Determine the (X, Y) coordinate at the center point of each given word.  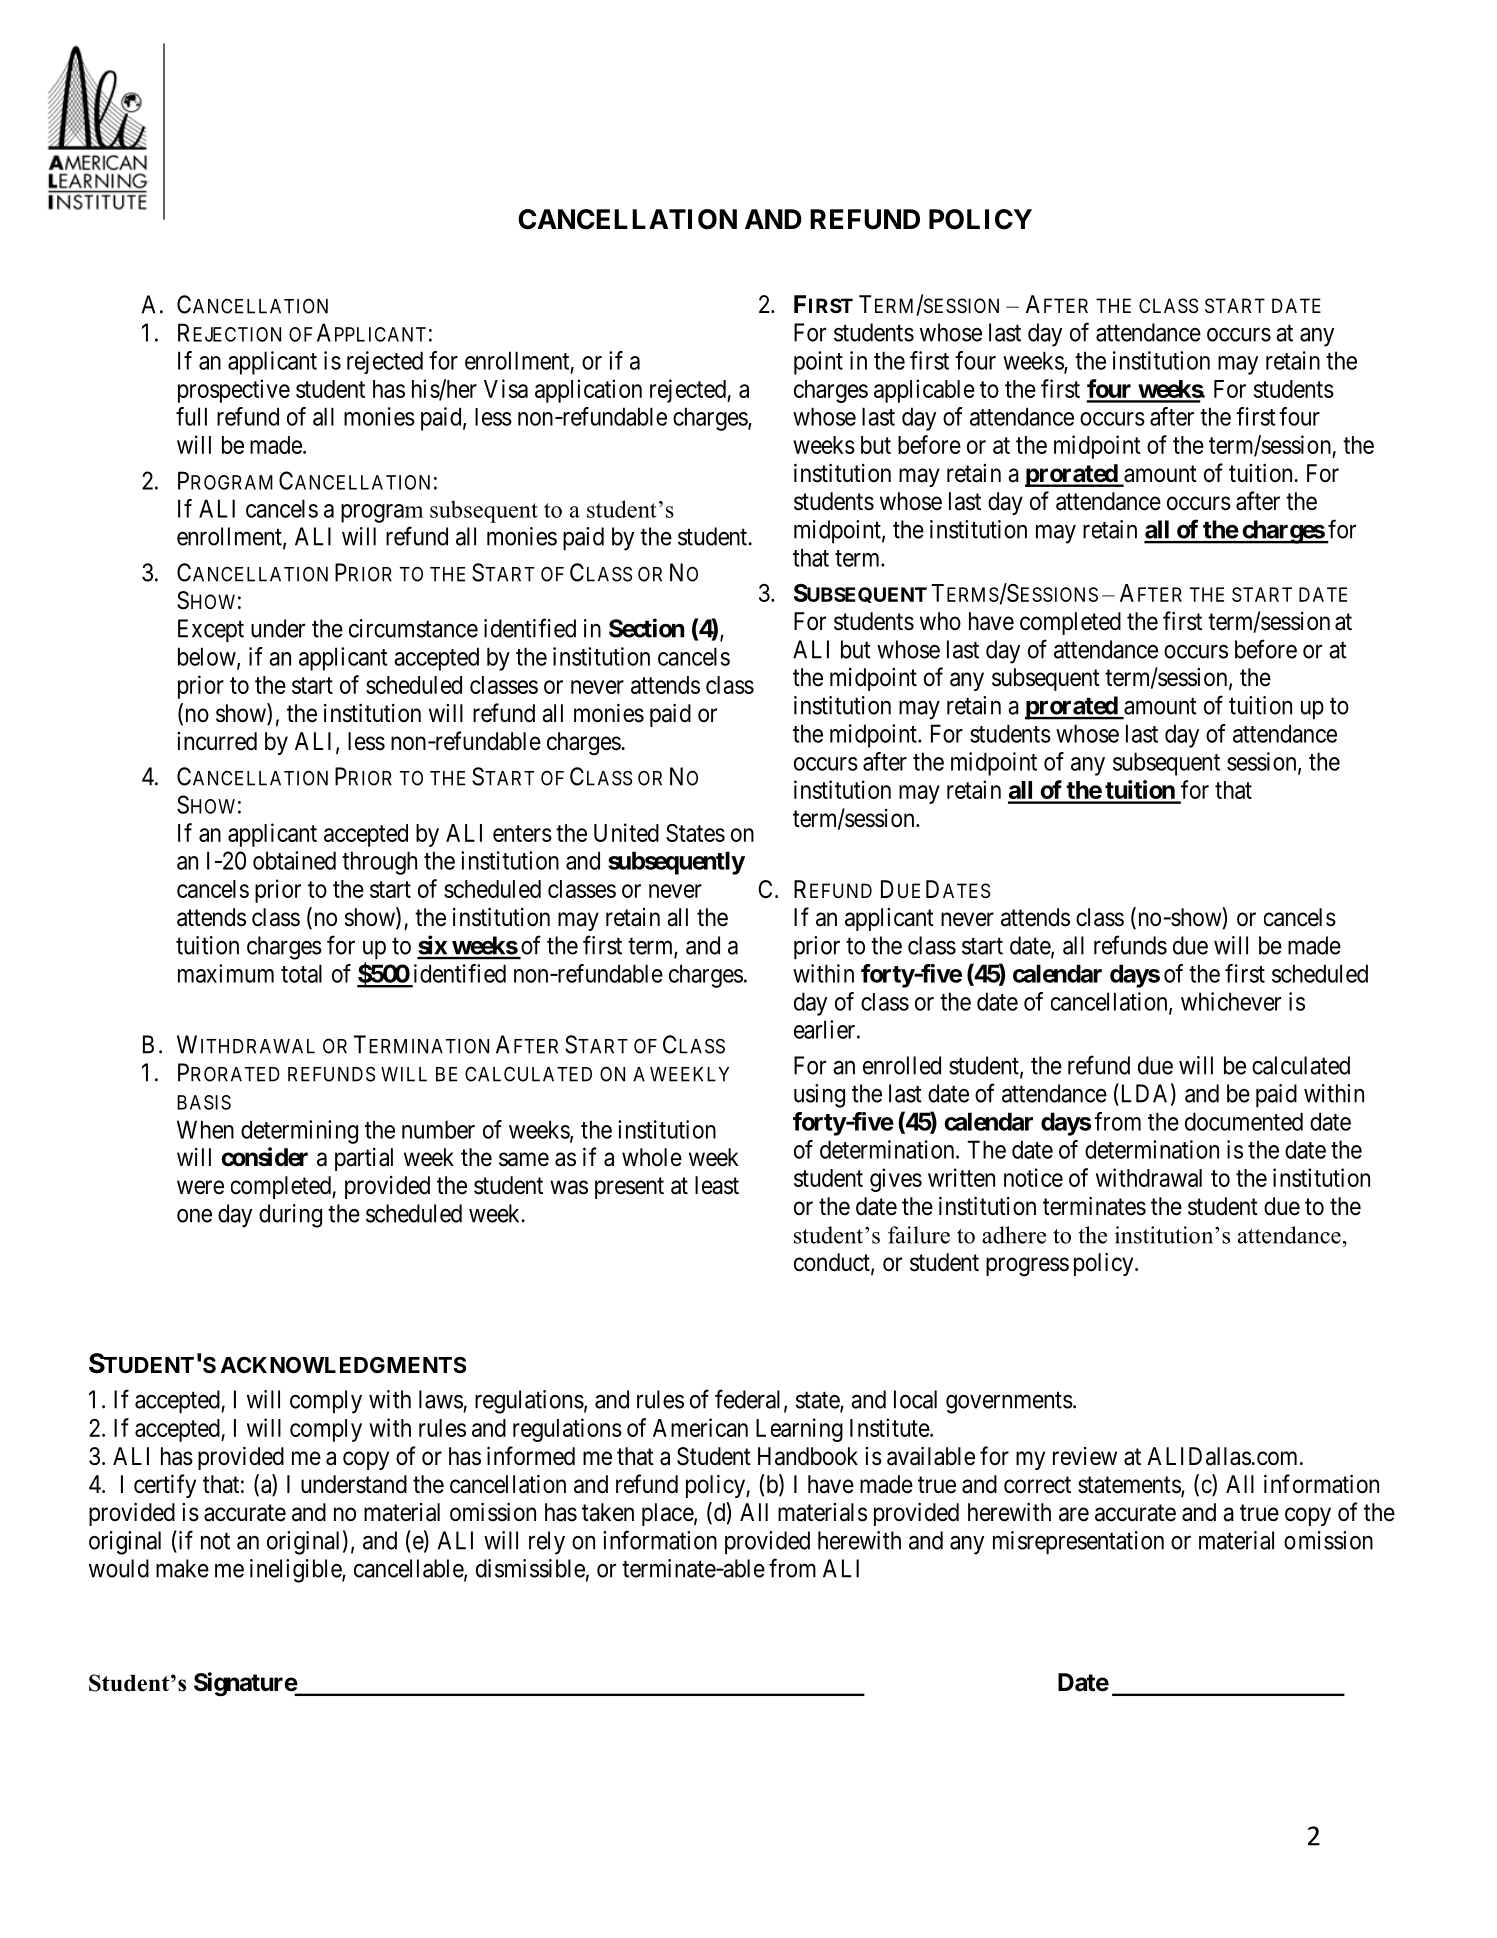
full (191, 416)
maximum (226, 973)
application (588, 391)
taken (608, 1512)
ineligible (296, 1571)
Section (646, 628)
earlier (826, 1029)
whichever (1231, 1001)
